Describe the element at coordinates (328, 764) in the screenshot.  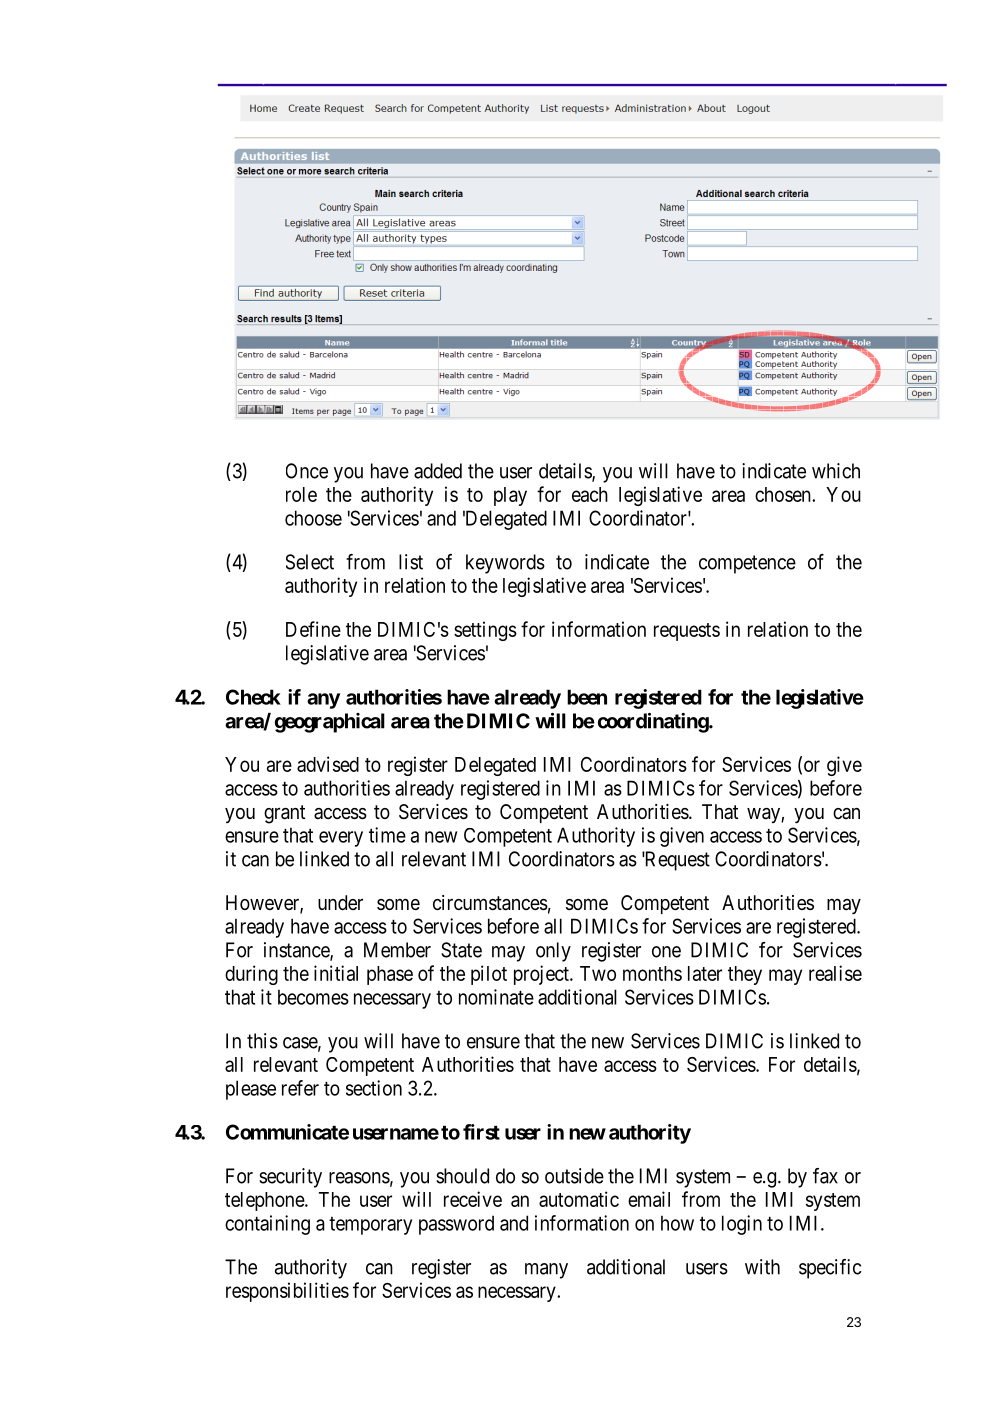
I see `advised` at that location.
